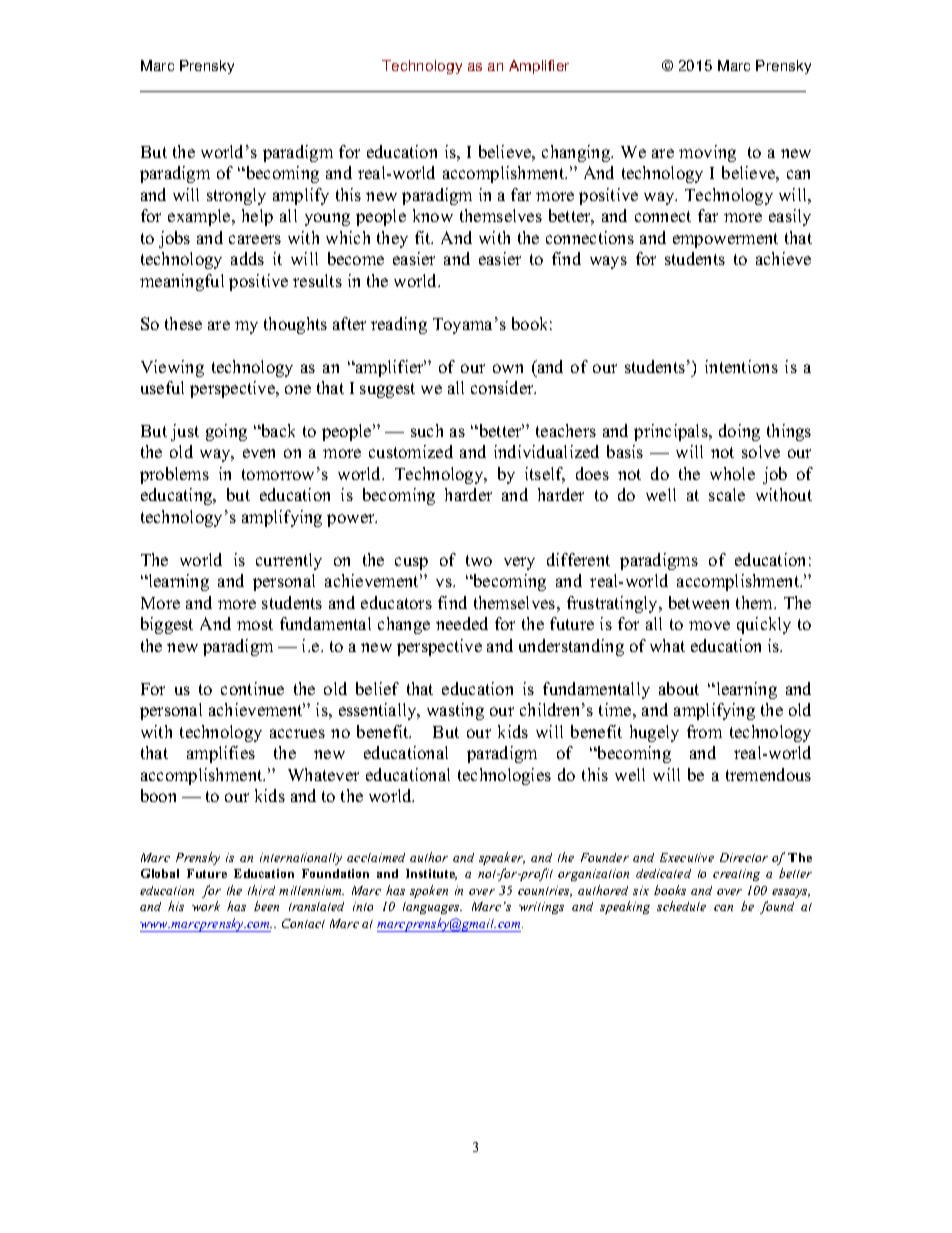 This page has width=952, height=1233. Describe the element at coordinates (289, 561) in the page. I see `currently` at that location.
